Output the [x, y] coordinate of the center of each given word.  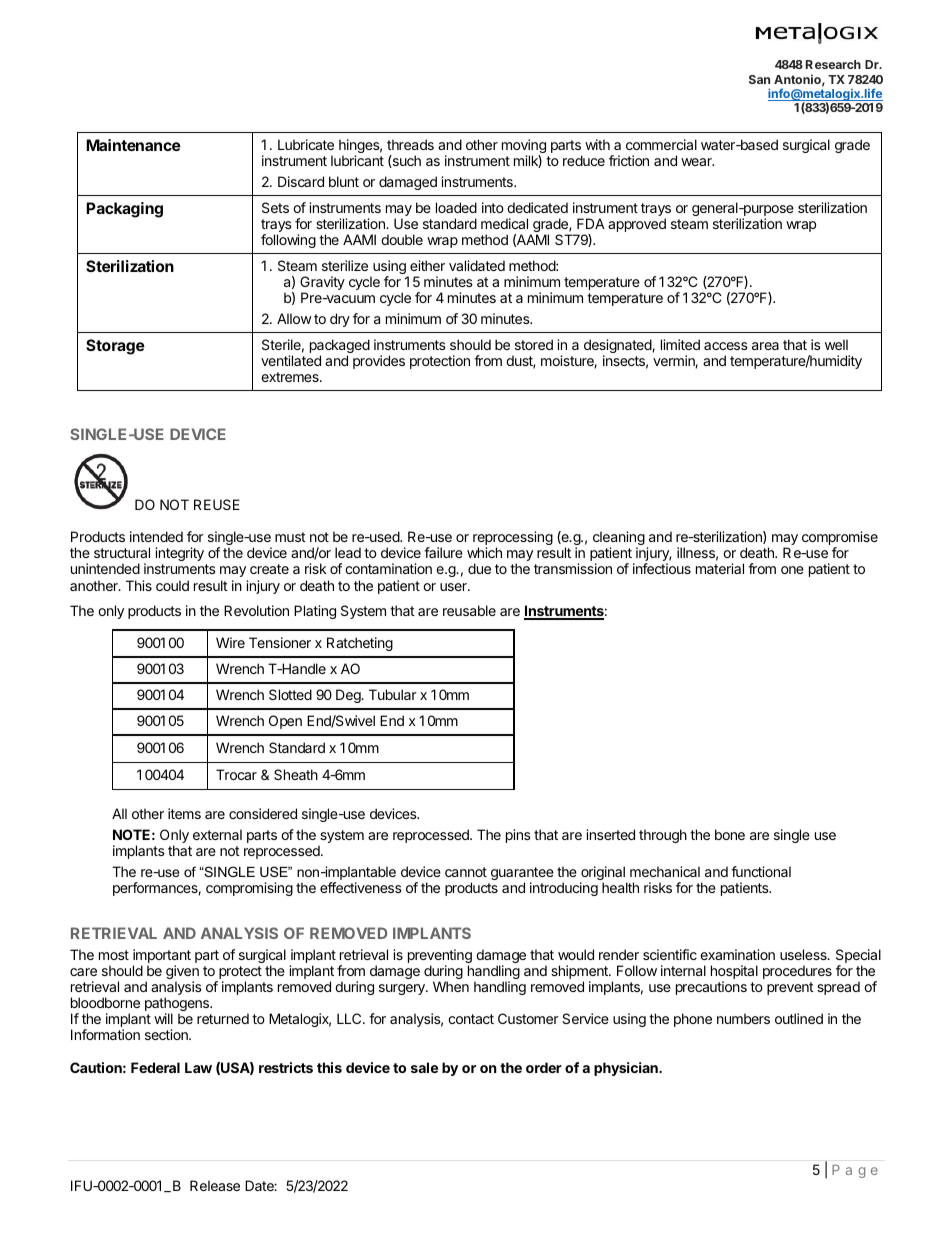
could [172, 585]
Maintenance [133, 145]
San [759, 79]
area [765, 346]
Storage [115, 347]
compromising [249, 889]
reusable [469, 610]
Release [215, 1185]
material [720, 568]
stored [534, 344]
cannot [466, 872]
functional [761, 871]
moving [524, 147]
